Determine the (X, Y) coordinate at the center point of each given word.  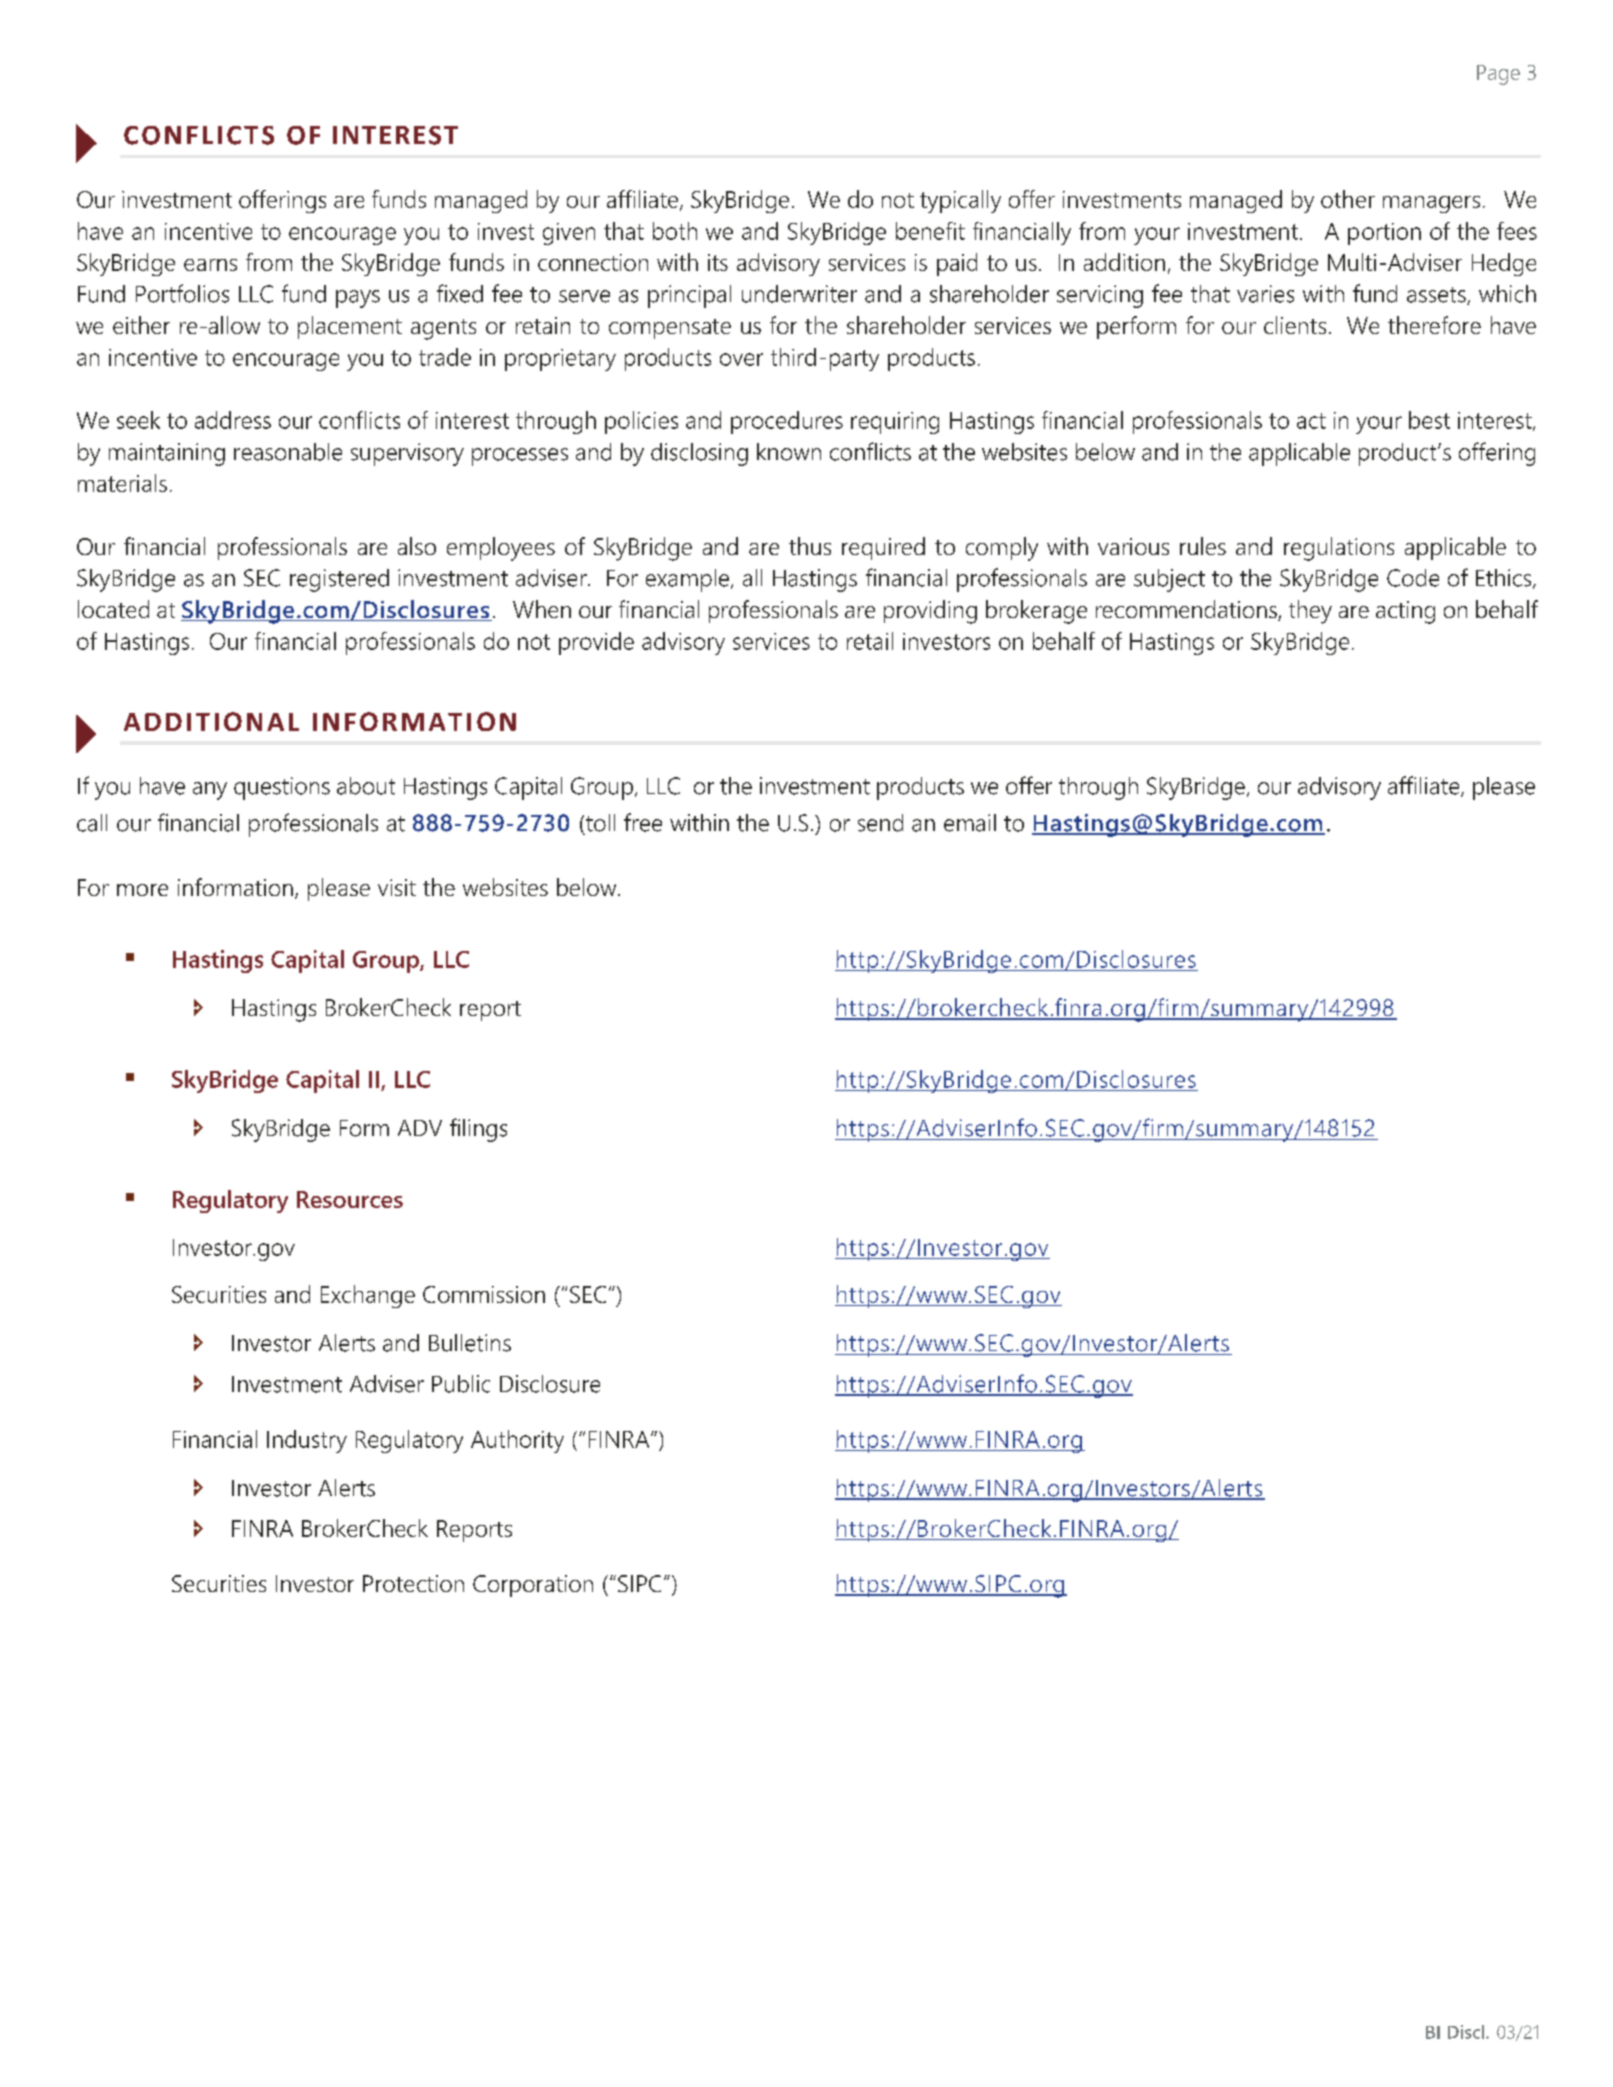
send (880, 823)
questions (282, 788)
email (970, 823)
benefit (930, 231)
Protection (413, 1583)
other (1348, 199)
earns (210, 265)
